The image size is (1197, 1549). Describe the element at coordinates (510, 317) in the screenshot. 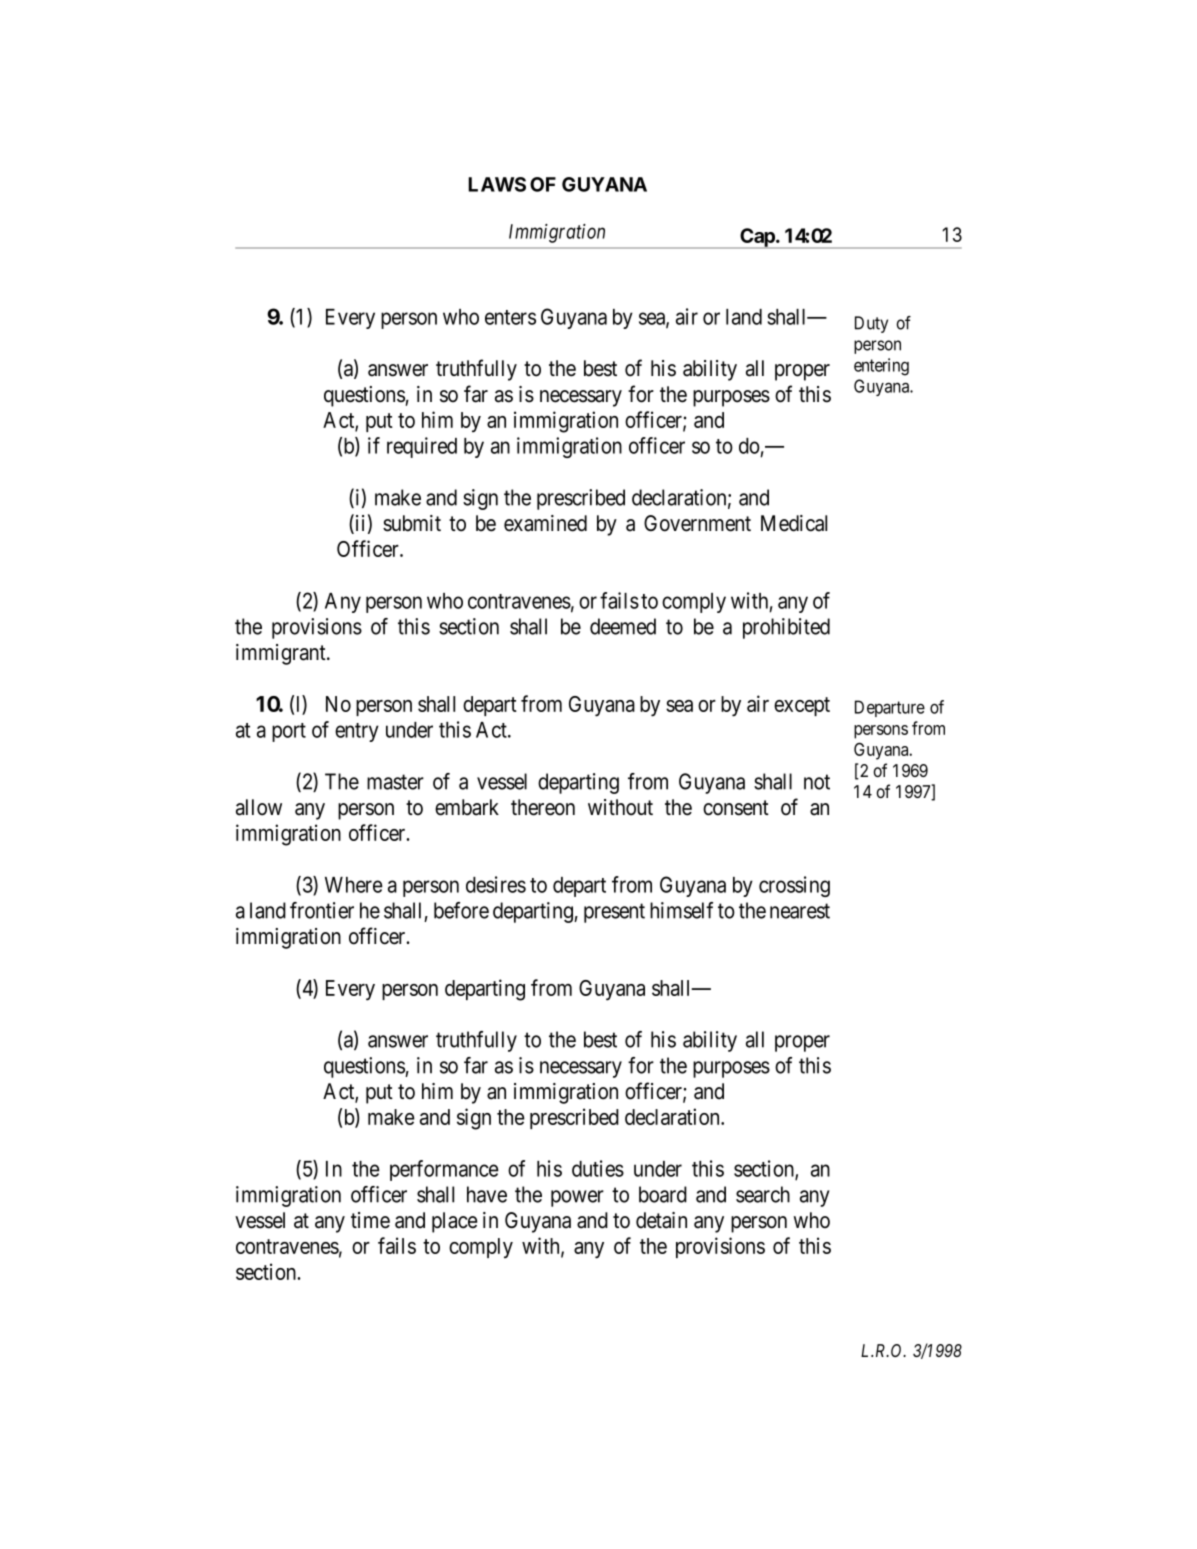

I see `enters` at that location.
